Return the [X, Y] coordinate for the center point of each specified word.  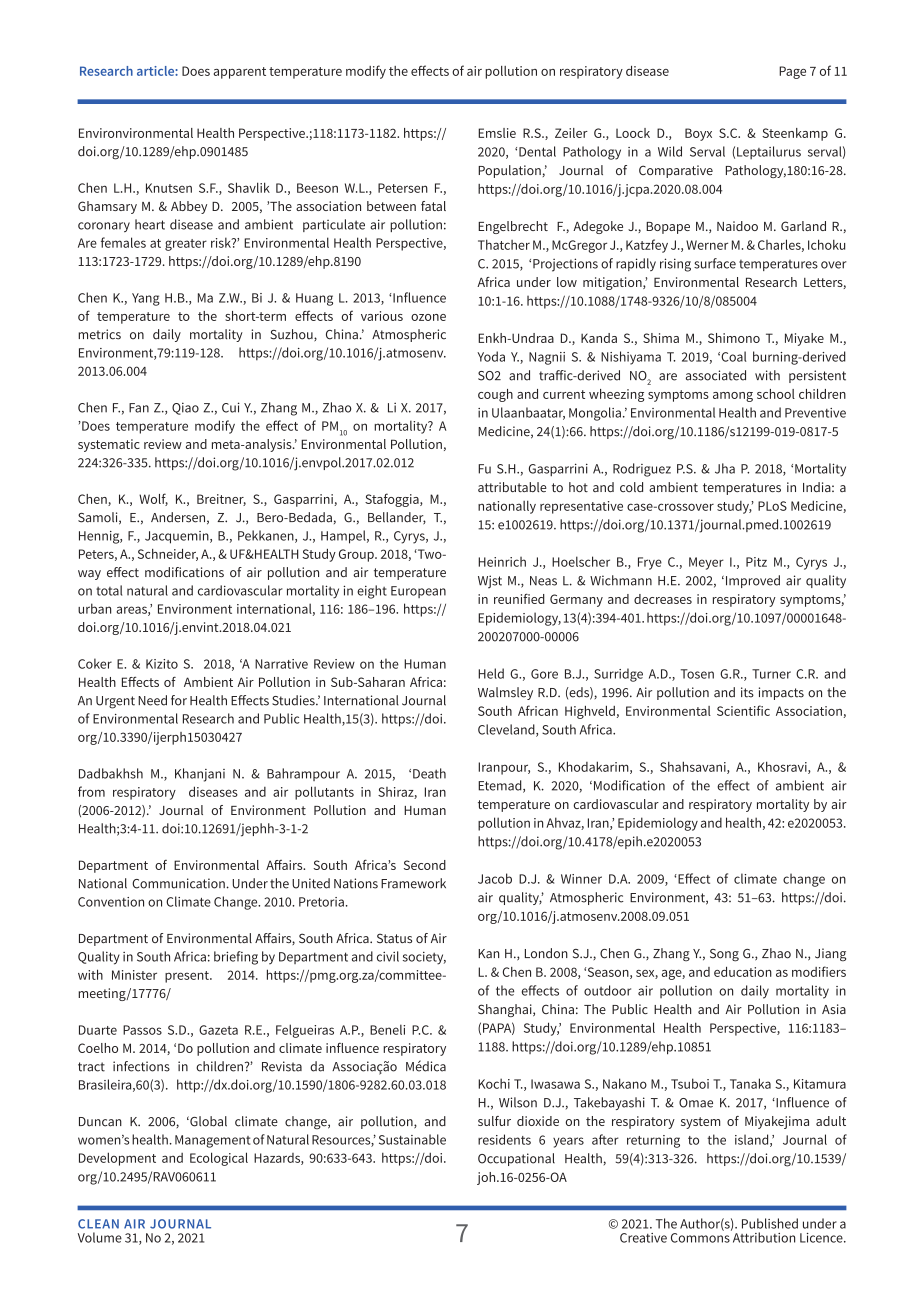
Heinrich [502, 562]
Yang [146, 299]
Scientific [743, 710]
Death [429, 773]
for [179, 700]
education [743, 972]
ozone [428, 317]
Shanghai [506, 1010]
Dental [537, 151]
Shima [661, 338]
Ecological [219, 1159]
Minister [134, 975]
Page [792, 72]
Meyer [706, 563]
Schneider [168, 555]
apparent [240, 73]
